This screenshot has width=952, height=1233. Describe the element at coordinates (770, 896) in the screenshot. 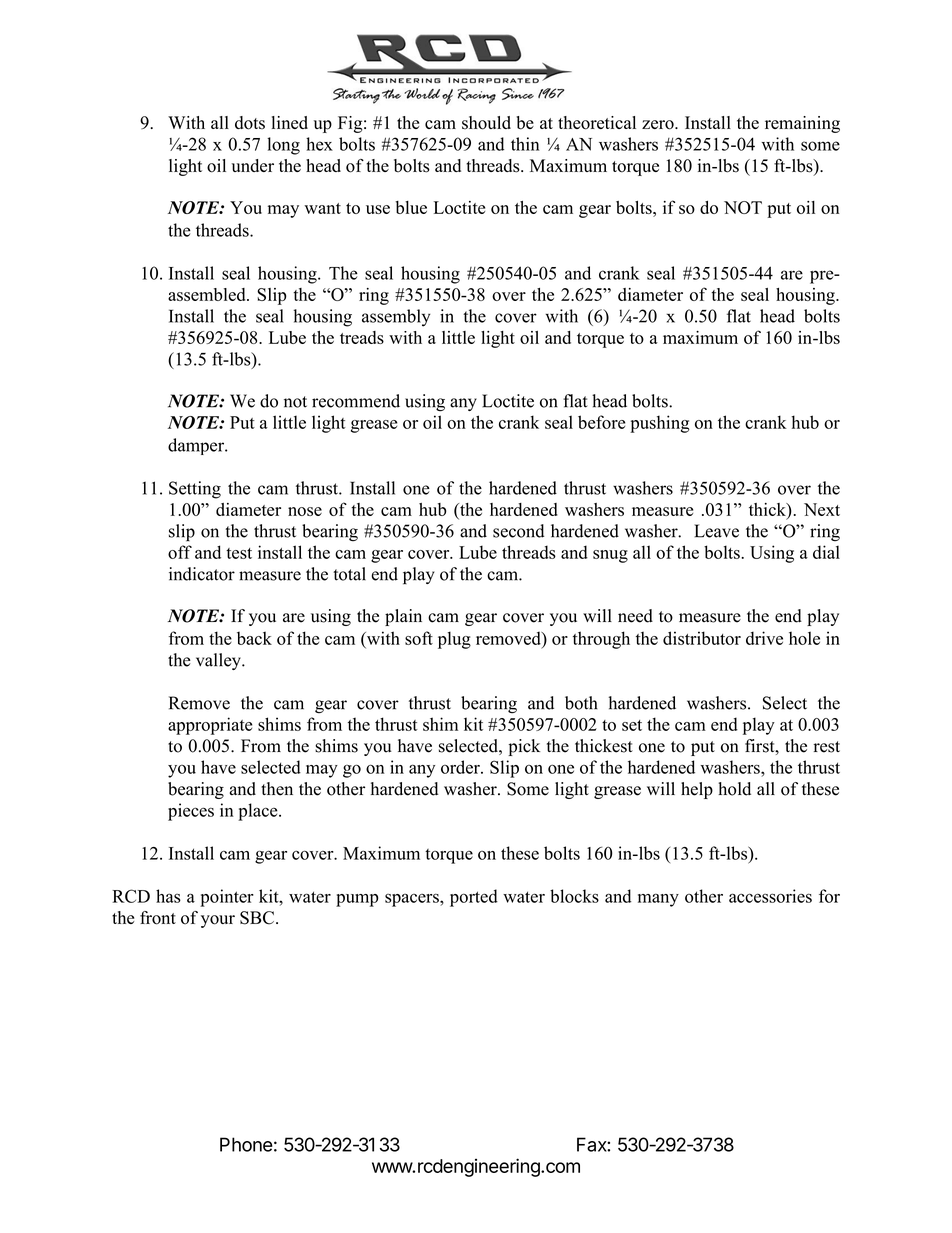

I see `accessories` at that location.
